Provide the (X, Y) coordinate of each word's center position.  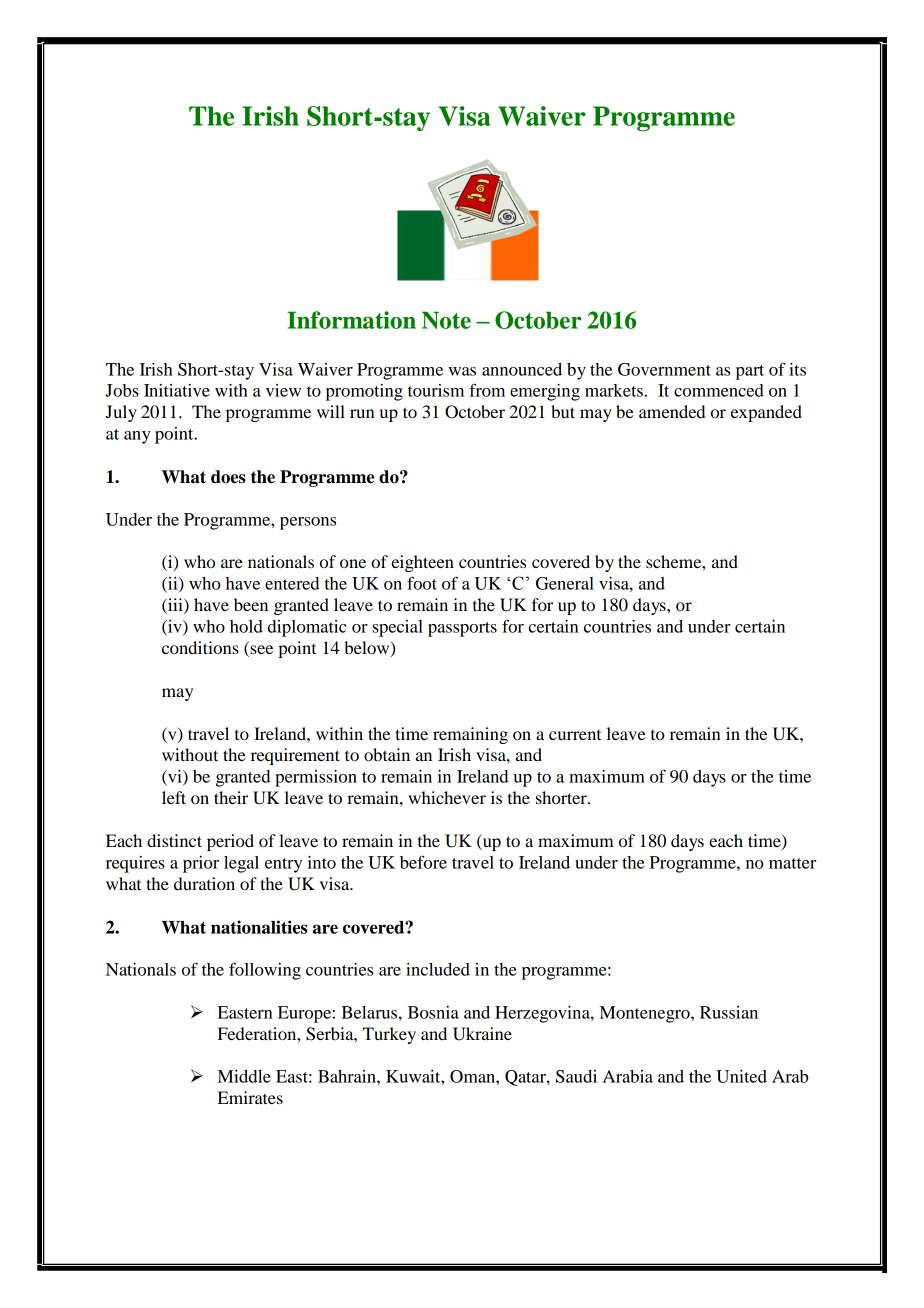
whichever (447, 797)
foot (422, 583)
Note (446, 320)
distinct (174, 840)
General (565, 583)
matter (792, 863)
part (750, 372)
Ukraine (482, 1034)
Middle (244, 1076)
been (251, 604)
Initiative (177, 390)
